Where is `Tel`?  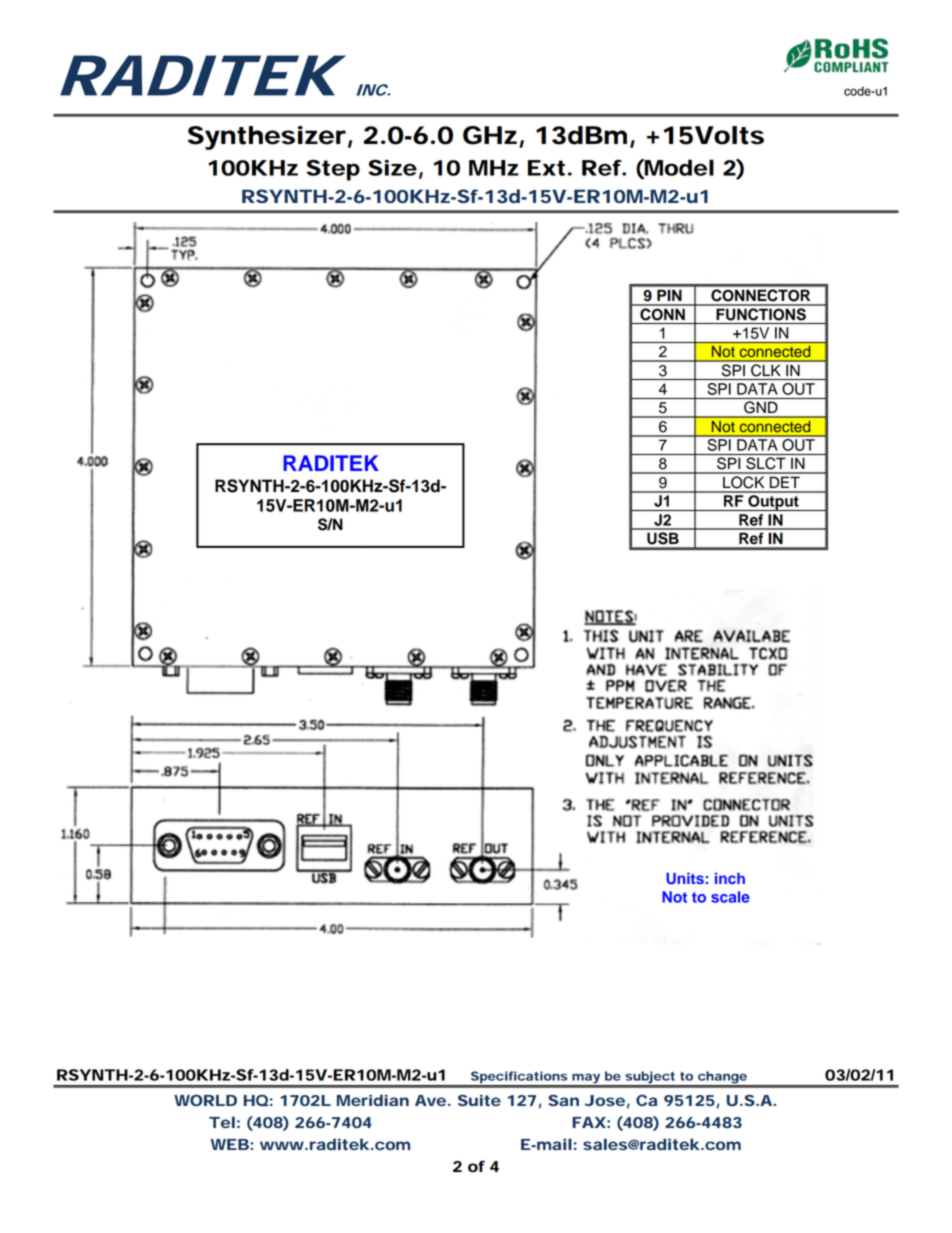
Tel is located at coordinates (222, 1122).
